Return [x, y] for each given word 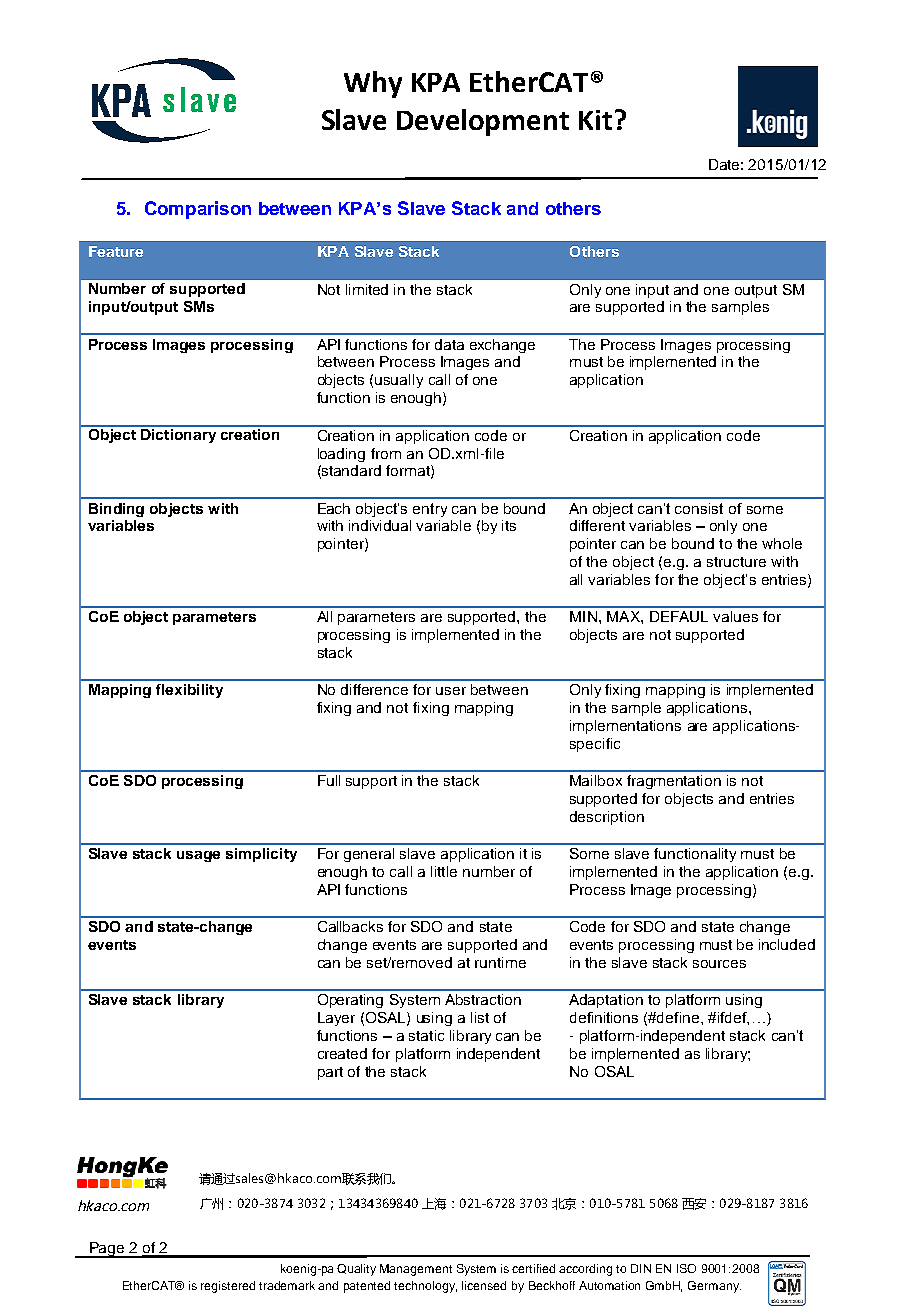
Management [416, 1270]
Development [483, 122]
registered [228, 1287]
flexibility [189, 691]
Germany [714, 1287]
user [451, 691]
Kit [595, 120]
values [735, 616]
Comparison [198, 210]
